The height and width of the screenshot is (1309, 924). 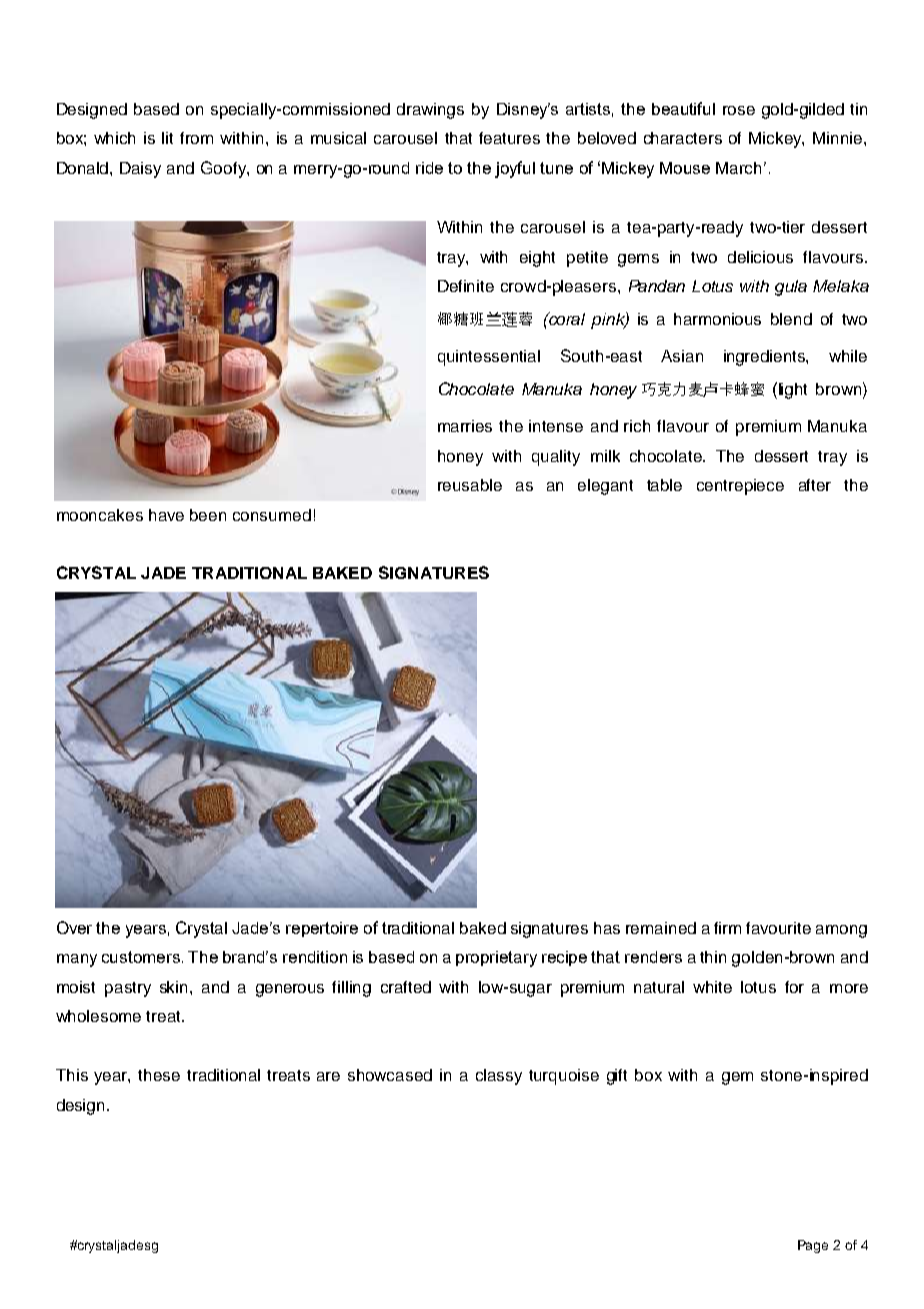 What do you see at coordinates (470, 485) in the screenshot?
I see `reusable` at bounding box center [470, 485].
